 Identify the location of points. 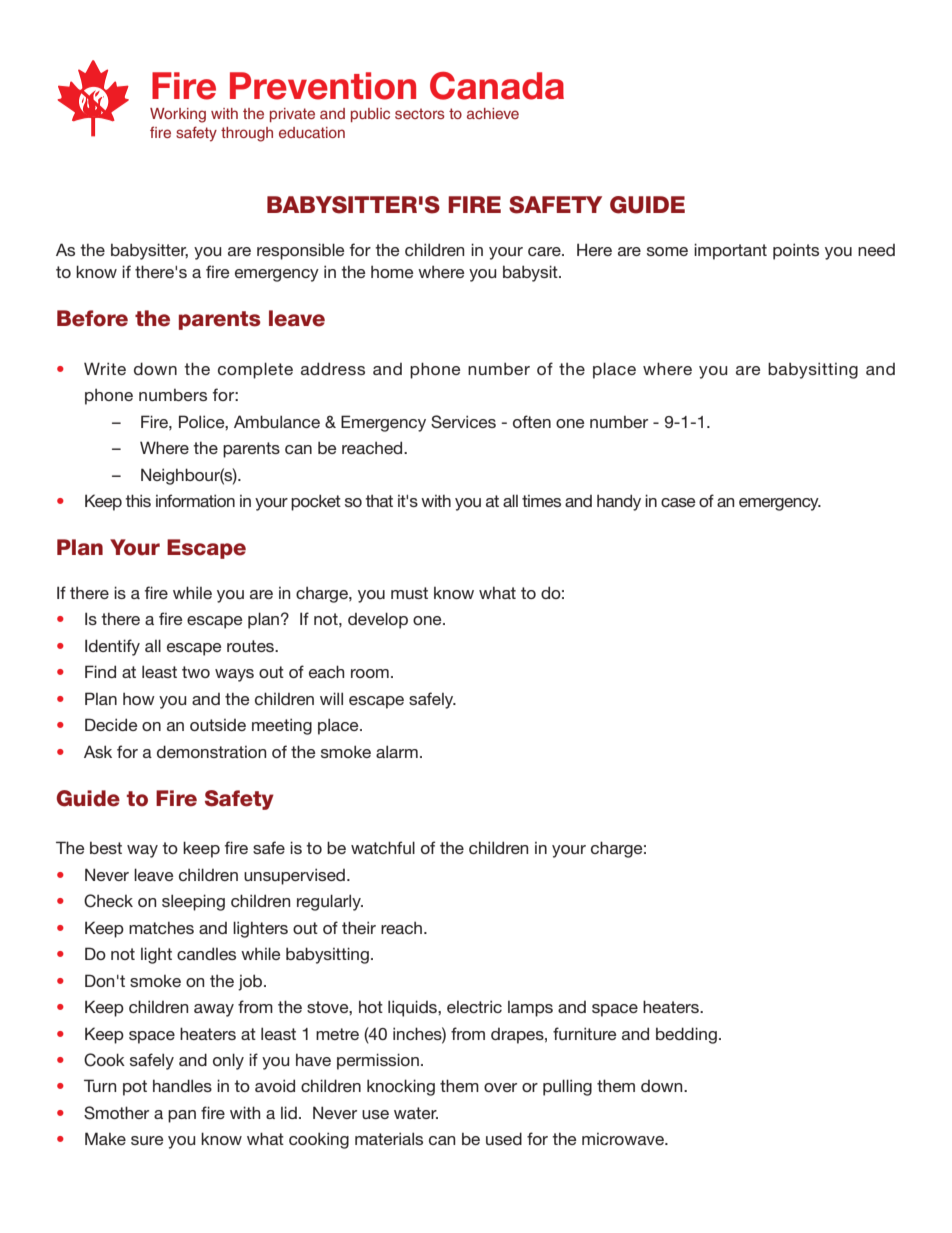
(796, 251).
